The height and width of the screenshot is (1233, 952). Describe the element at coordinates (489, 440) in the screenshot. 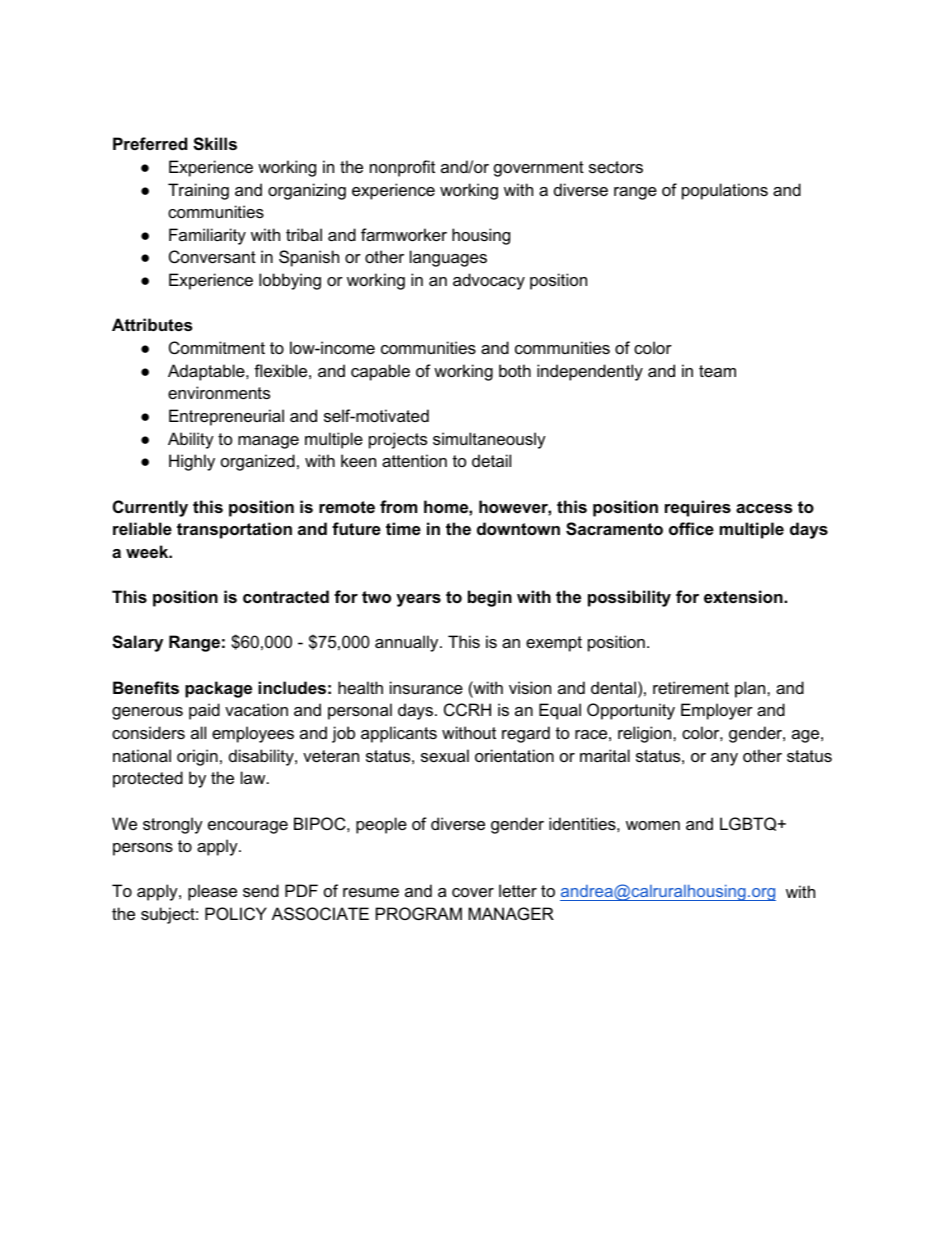

I see `simultaneously` at that location.
